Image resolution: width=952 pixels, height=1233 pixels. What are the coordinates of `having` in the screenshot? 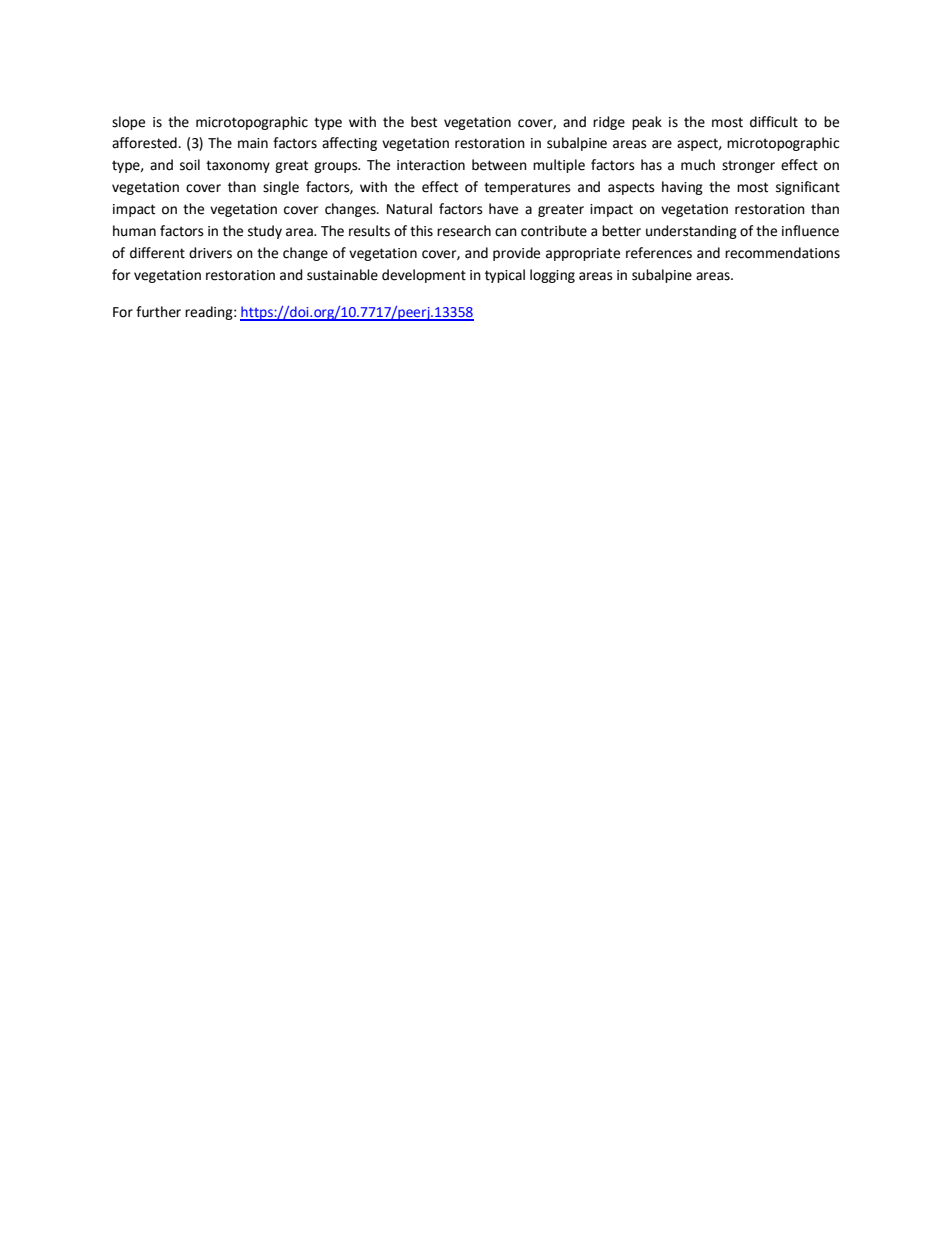 It's located at (682, 188).
